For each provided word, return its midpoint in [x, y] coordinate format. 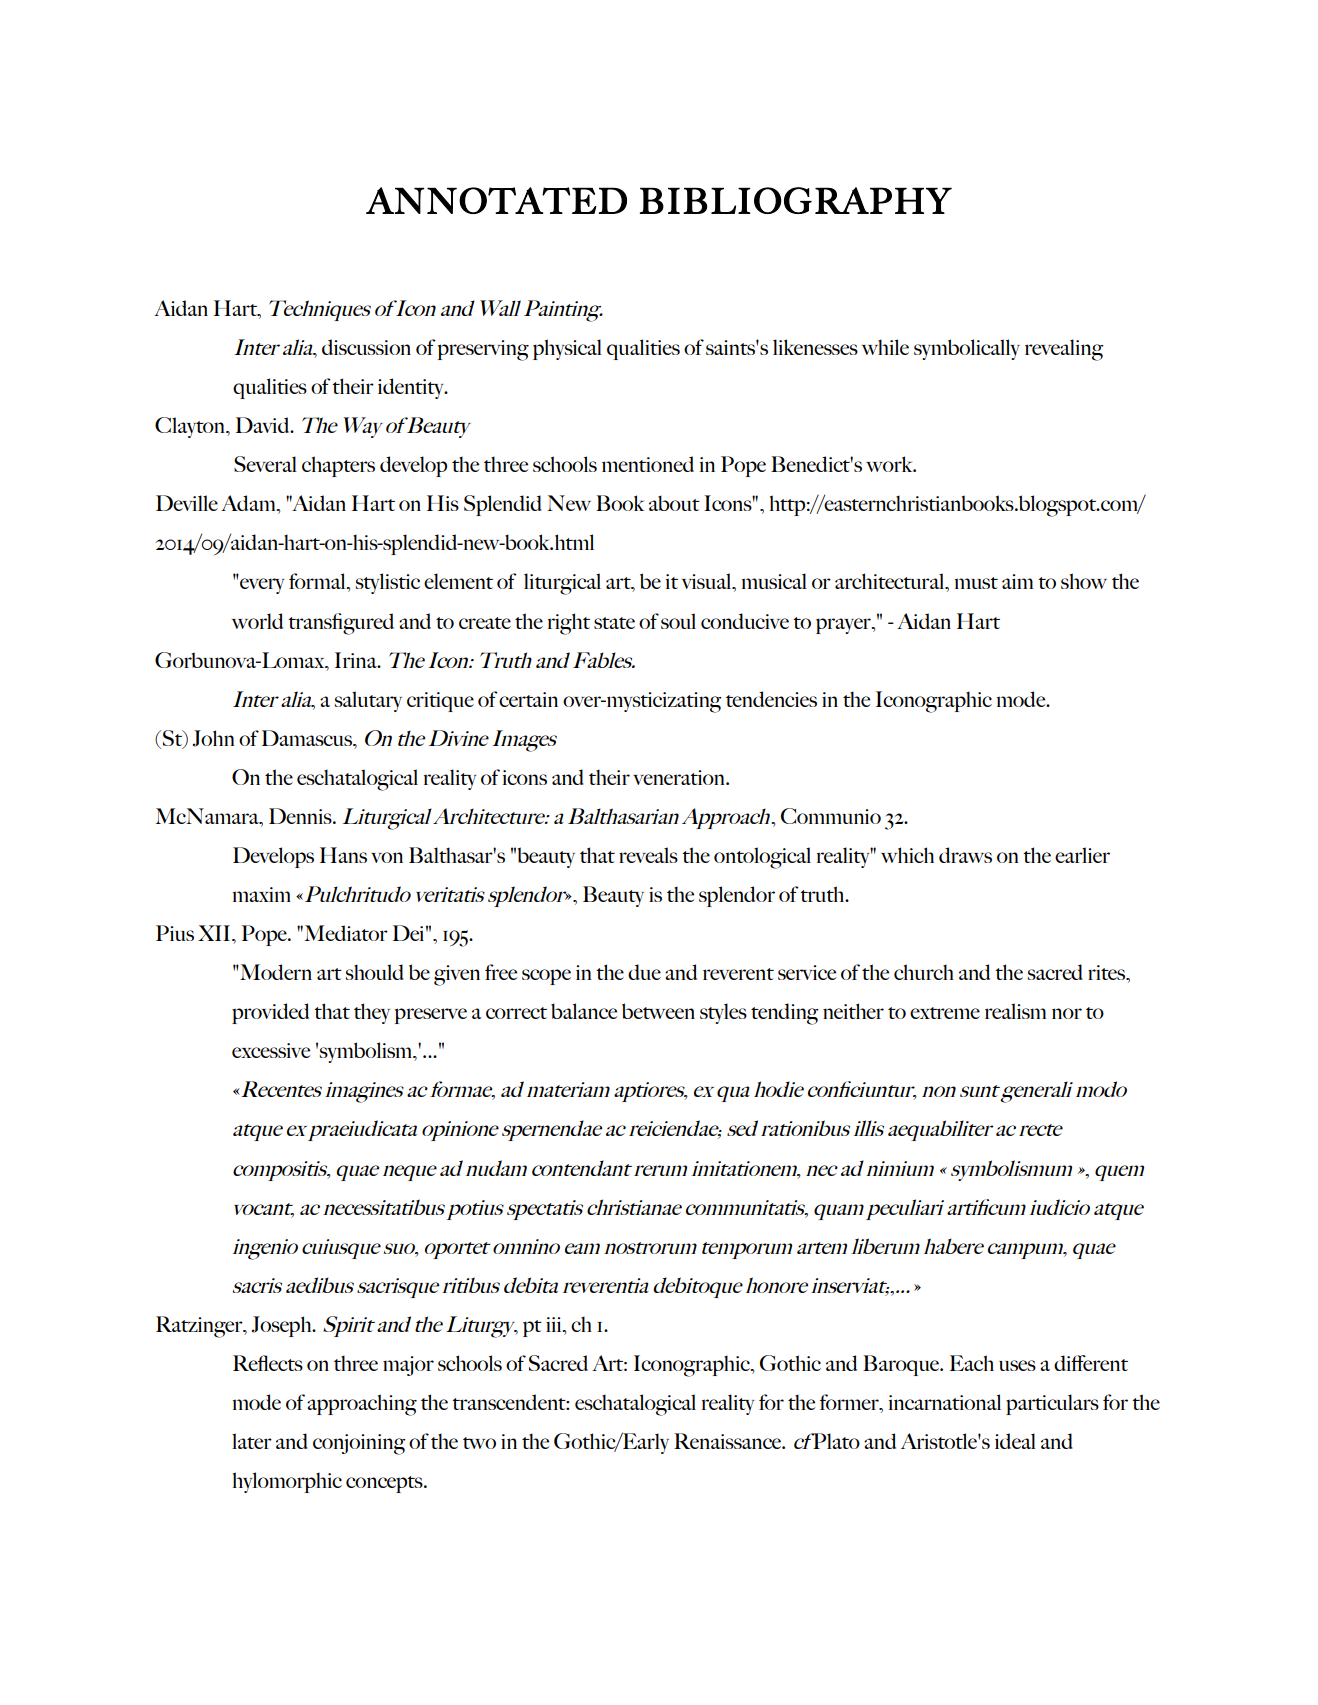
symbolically [967, 349]
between [658, 1011]
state [614, 623]
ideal [1015, 1441]
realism [1015, 1011]
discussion [366, 347]
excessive [271, 1050]
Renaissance [729, 1441]
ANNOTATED [496, 200]
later [252, 1441]
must [976, 583]
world [257, 621]
